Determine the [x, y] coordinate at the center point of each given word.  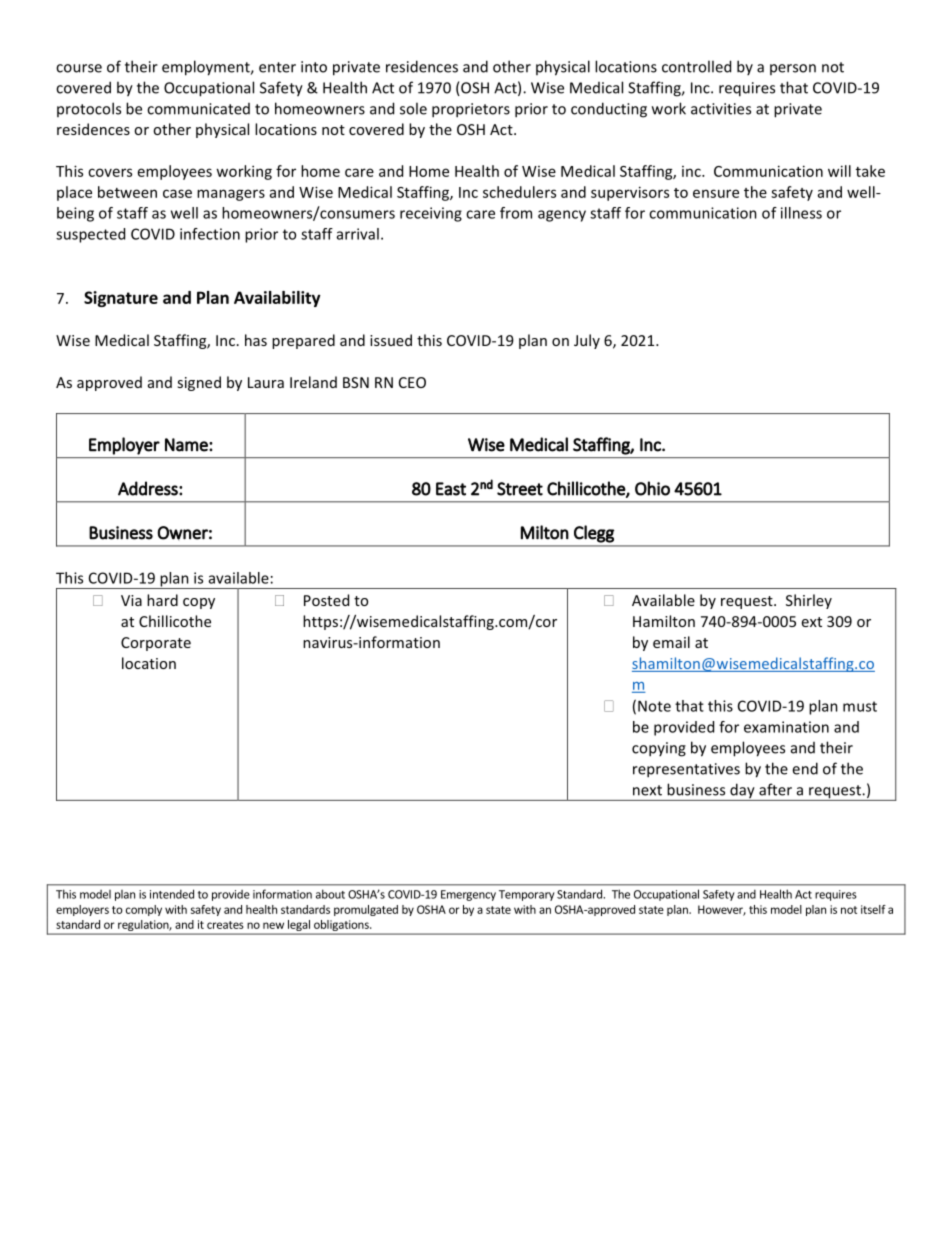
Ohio [652, 488]
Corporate [156, 644]
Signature [121, 299]
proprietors [471, 110]
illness [801, 213]
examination [786, 727]
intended [172, 894]
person [793, 69]
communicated [198, 109]
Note [654, 706]
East [451, 489]
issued [391, 340]
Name [187, 445]
